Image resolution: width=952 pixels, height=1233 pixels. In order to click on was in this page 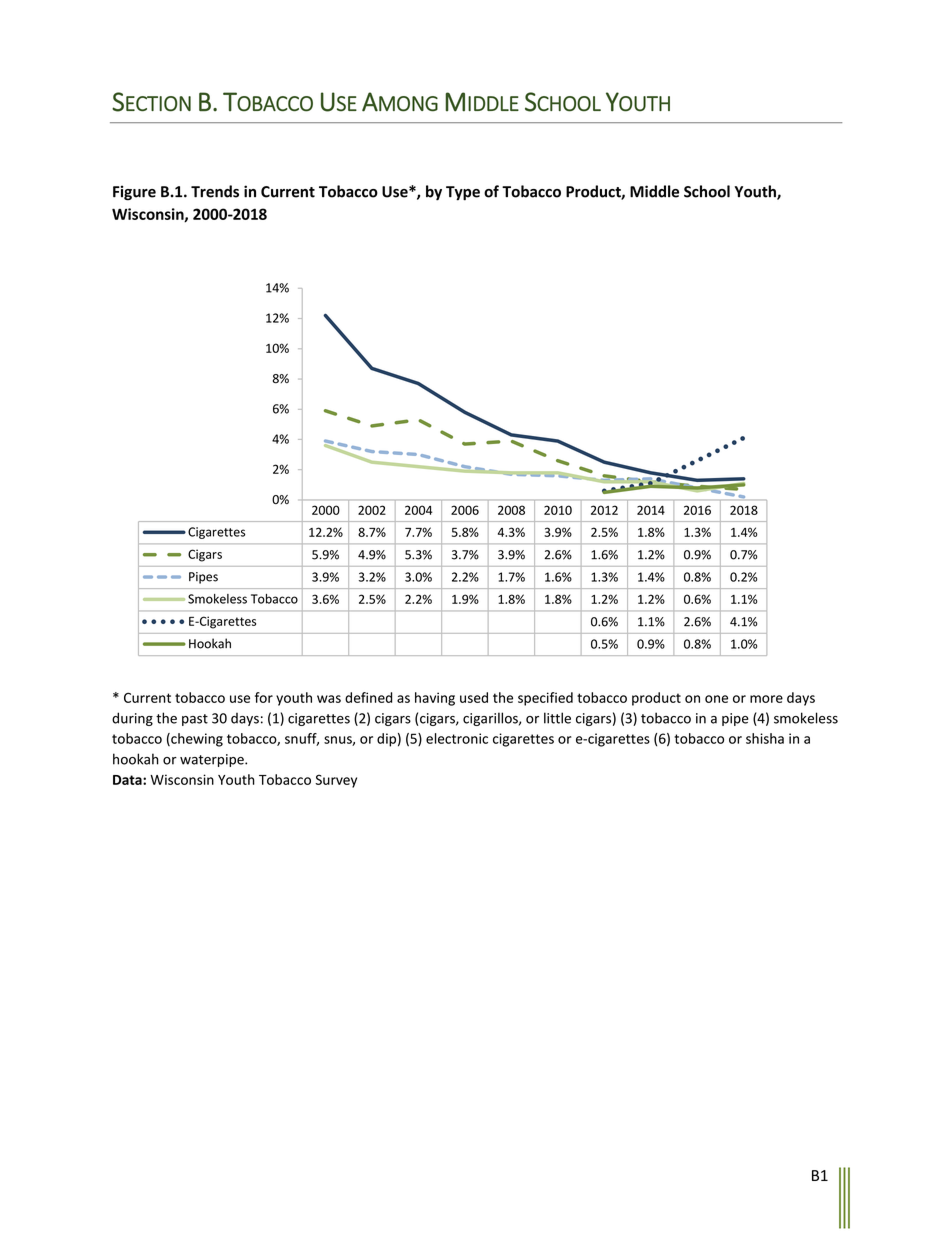, I will do `click(329, 699)`.
